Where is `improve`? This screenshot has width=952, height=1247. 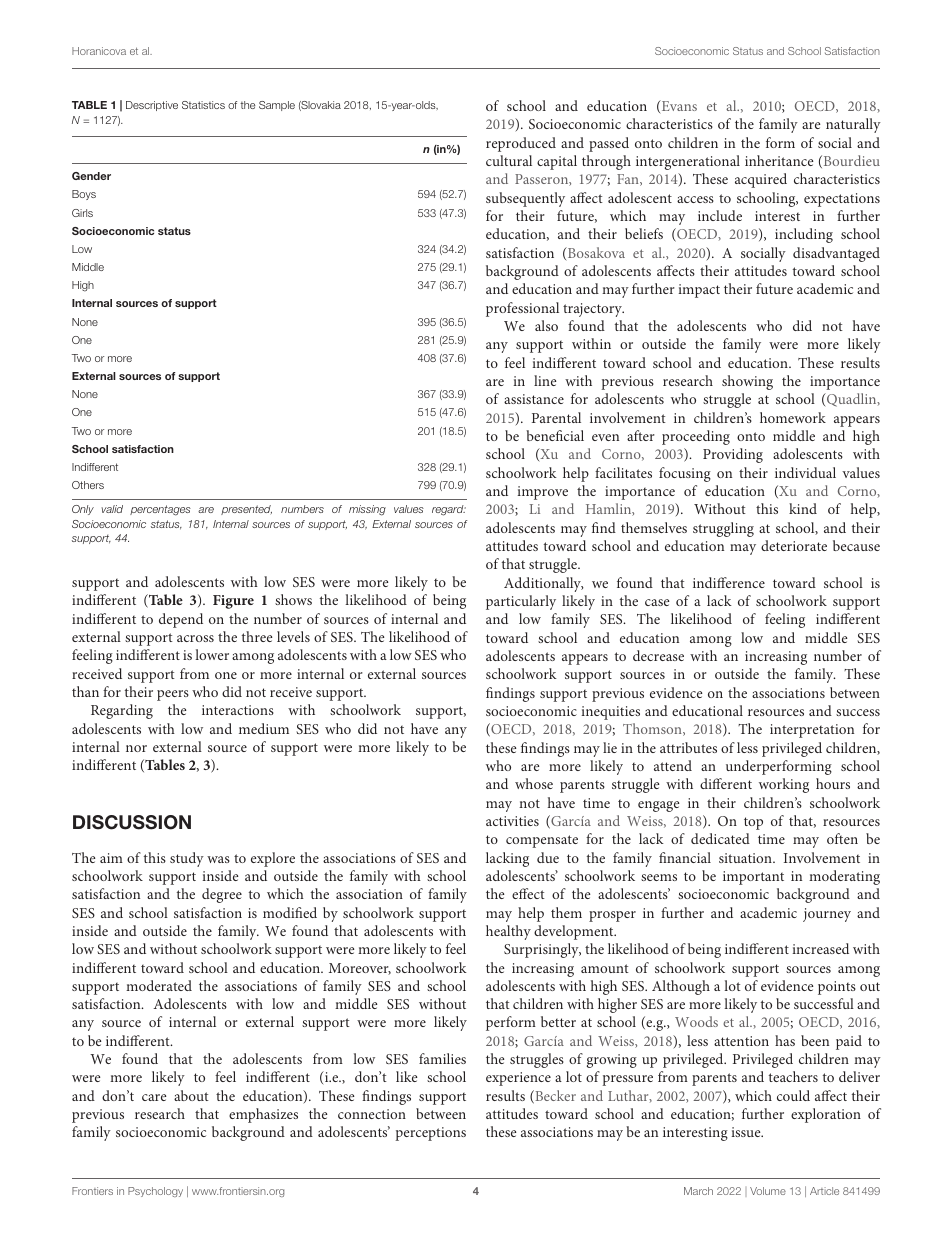
improve is located at coordinates (542, 493).
